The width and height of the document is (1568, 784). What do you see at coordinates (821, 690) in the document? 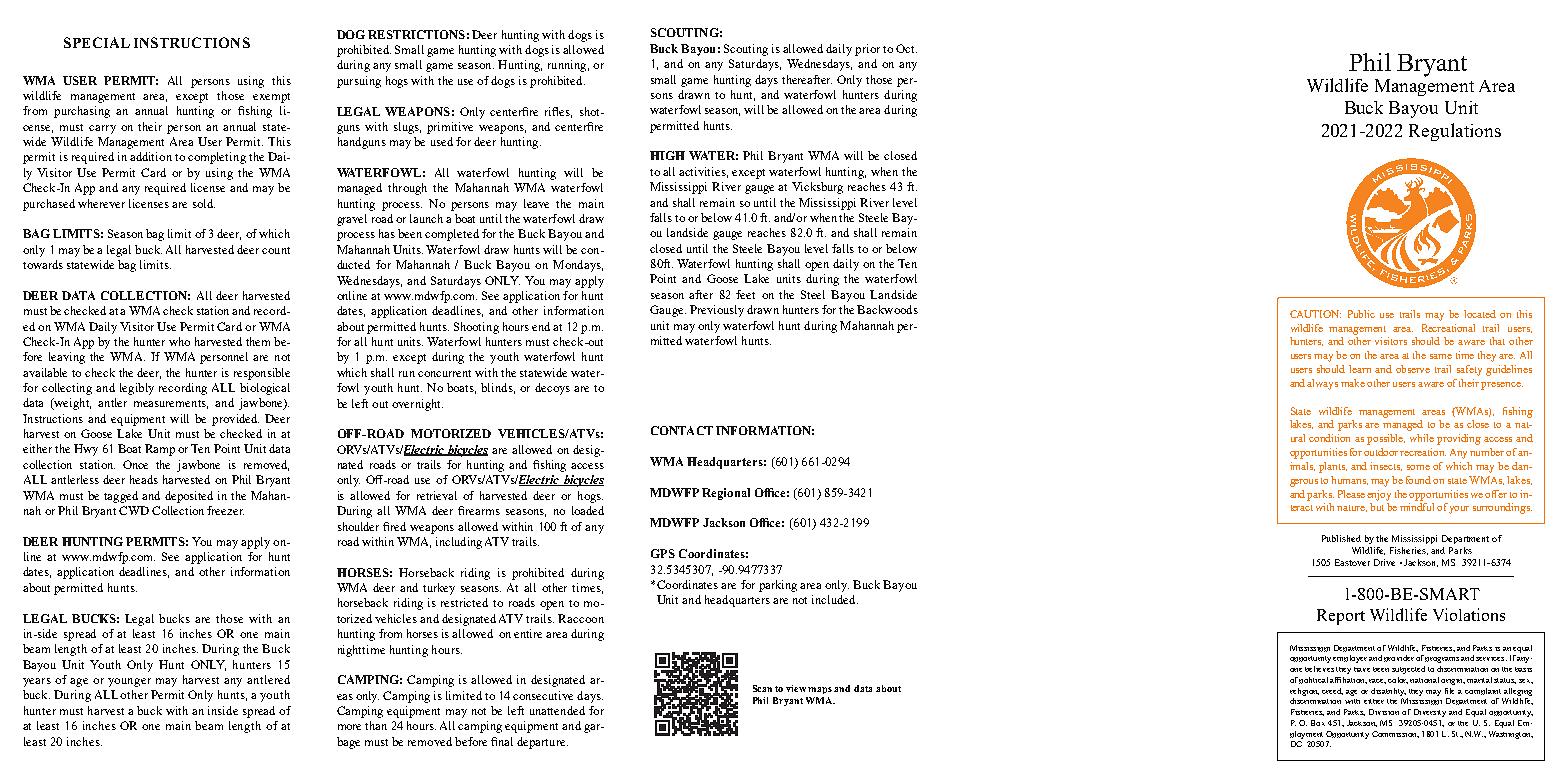
I see `maps` at bounding box center [821, 690].
